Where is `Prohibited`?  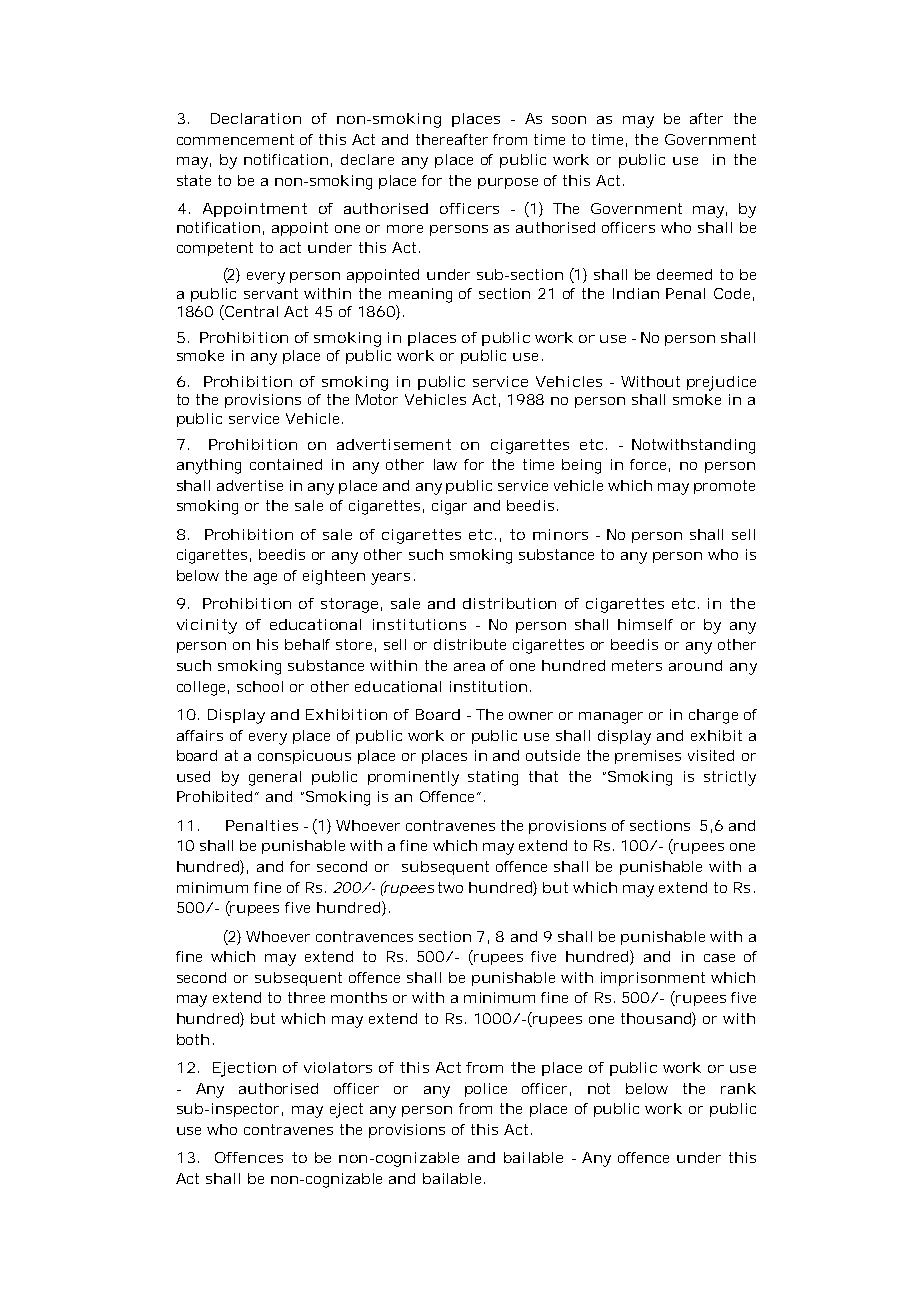
Prohibited is located at coordinates (214, 796).
